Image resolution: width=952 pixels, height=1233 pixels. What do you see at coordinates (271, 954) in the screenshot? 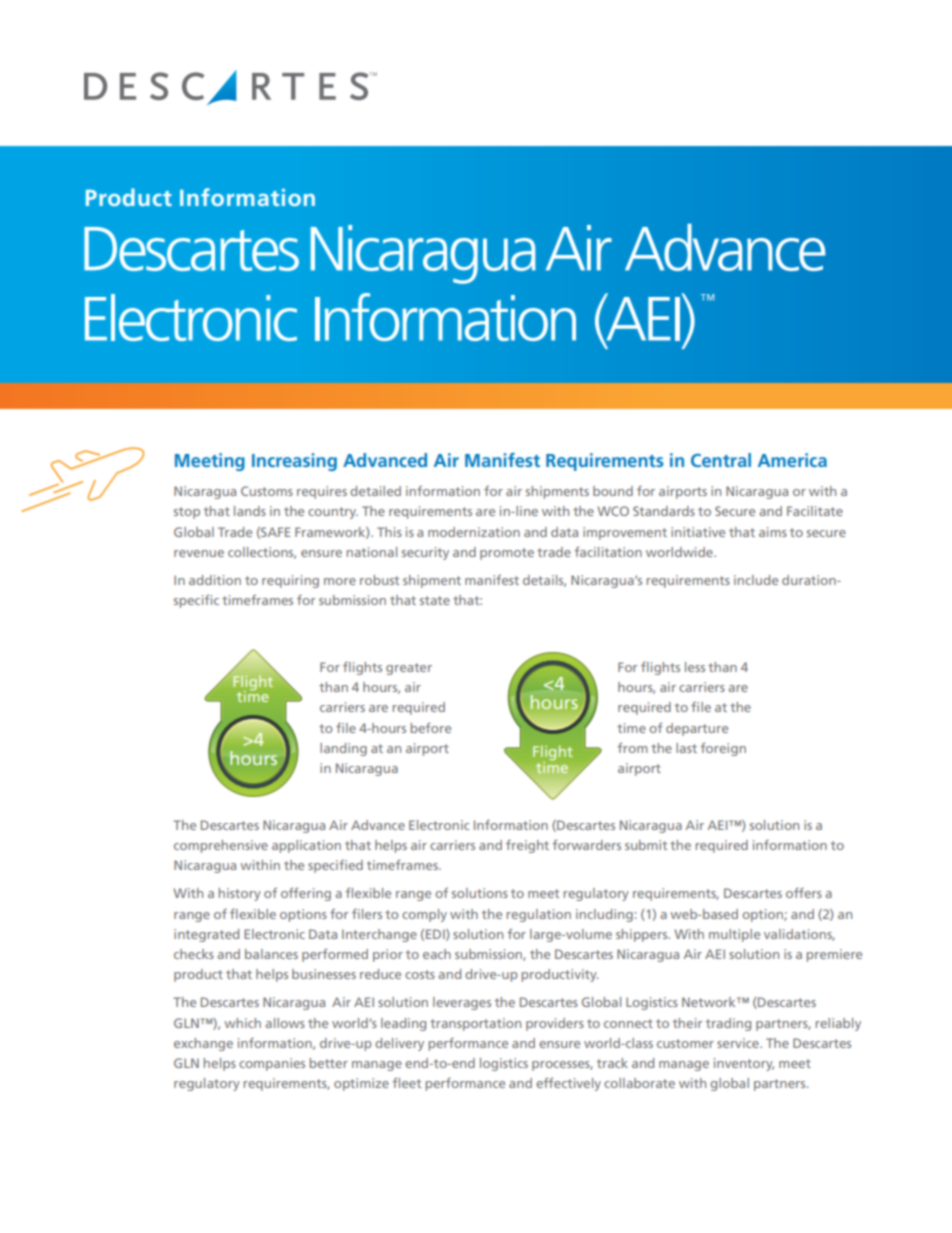
I see `balances` at bounding box center [271, 954].
